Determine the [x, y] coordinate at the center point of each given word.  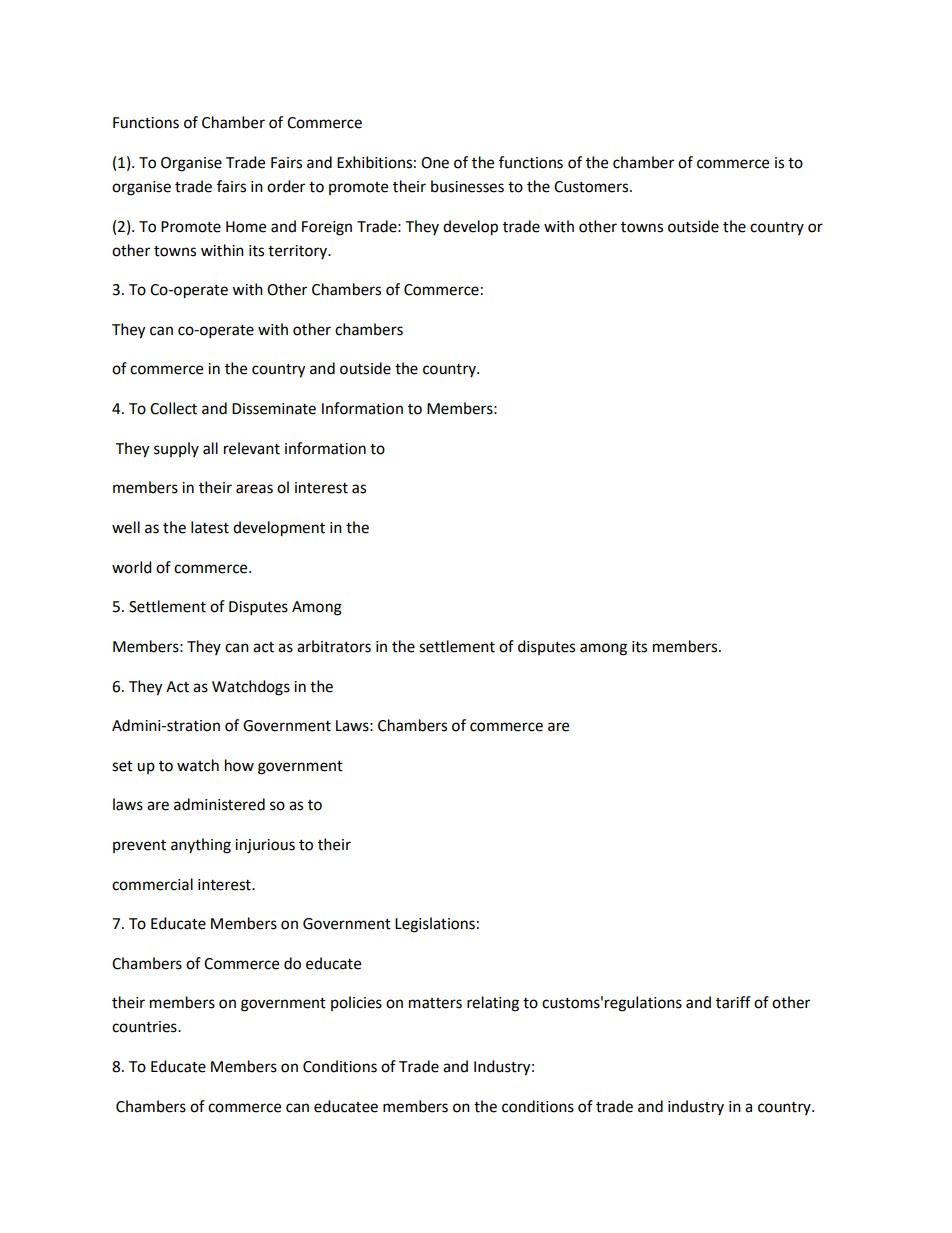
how [239, 765]
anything [201, 846]
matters [435, 1003]
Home [246, 227]
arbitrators [334, 646]
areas [254, 489]
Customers [592, 187]
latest [210, 527]
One [435, 163]
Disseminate [274, 409]
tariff [733, 1002]
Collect [173, 408]
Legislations [435, 925]
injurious [265, 846]
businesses [467, 186]
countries [145, 1027]
